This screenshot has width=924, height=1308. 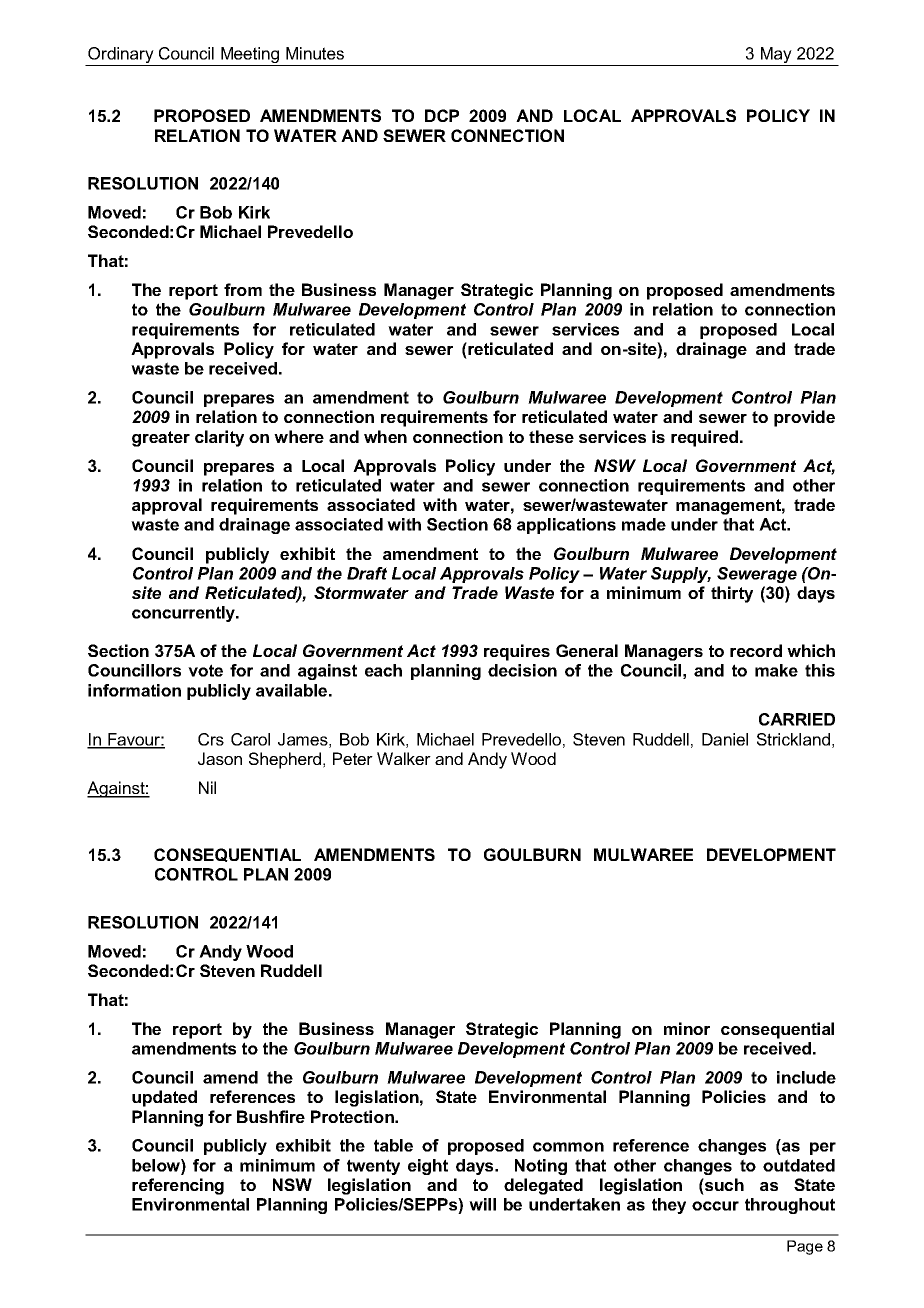 I want to click on Daniel, so click(x=725, y=739).
